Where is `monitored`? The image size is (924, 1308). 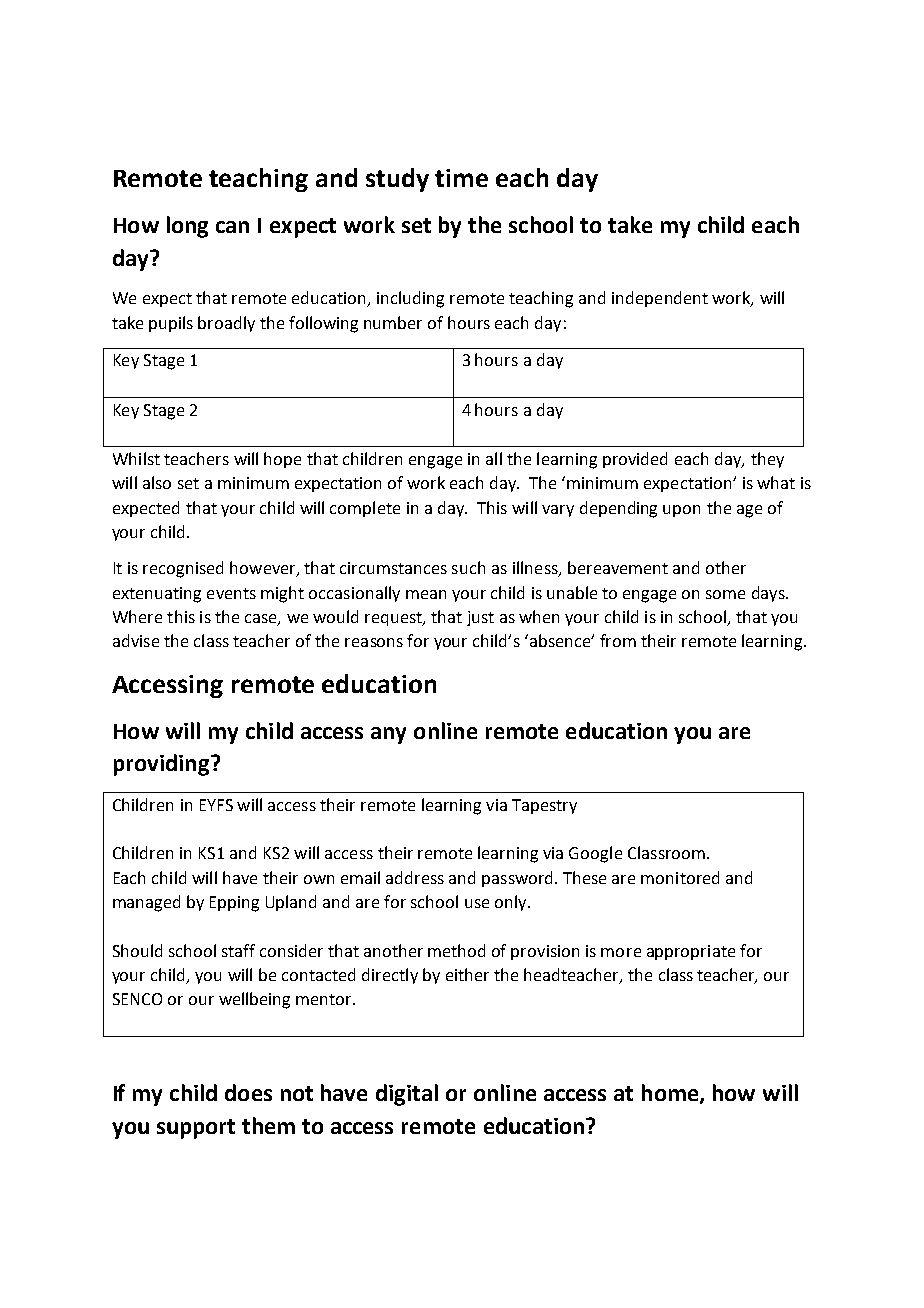
monitored is located at coordinates (680, 877).
